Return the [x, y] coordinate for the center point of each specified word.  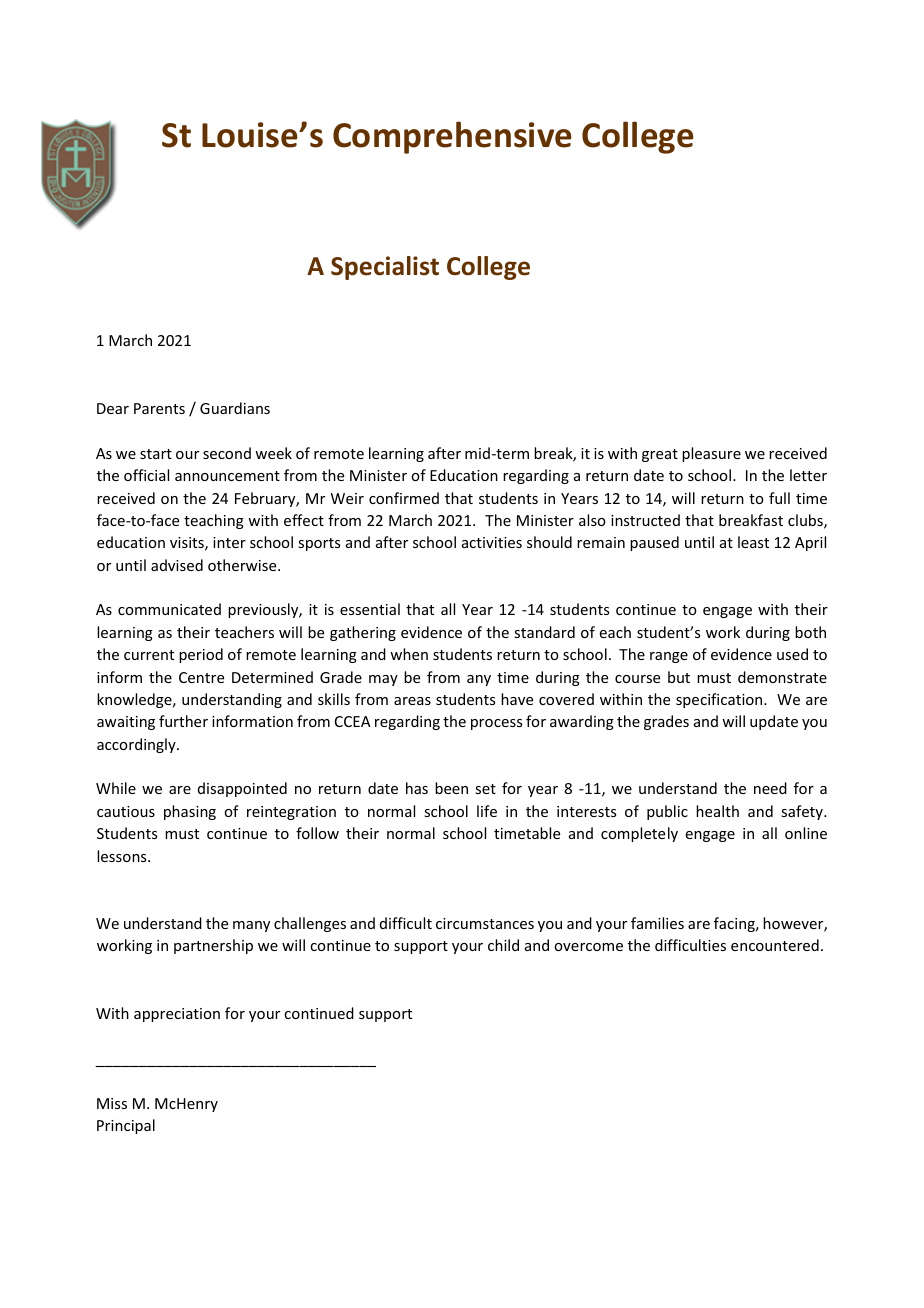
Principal [126, 1126]
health [717, 811]
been [451, 788]
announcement [227, 476]
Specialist [385, 268]
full [779, 498]
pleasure [711, 454]
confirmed [404, 498]
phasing [190, 812]
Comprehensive [452, 137]
